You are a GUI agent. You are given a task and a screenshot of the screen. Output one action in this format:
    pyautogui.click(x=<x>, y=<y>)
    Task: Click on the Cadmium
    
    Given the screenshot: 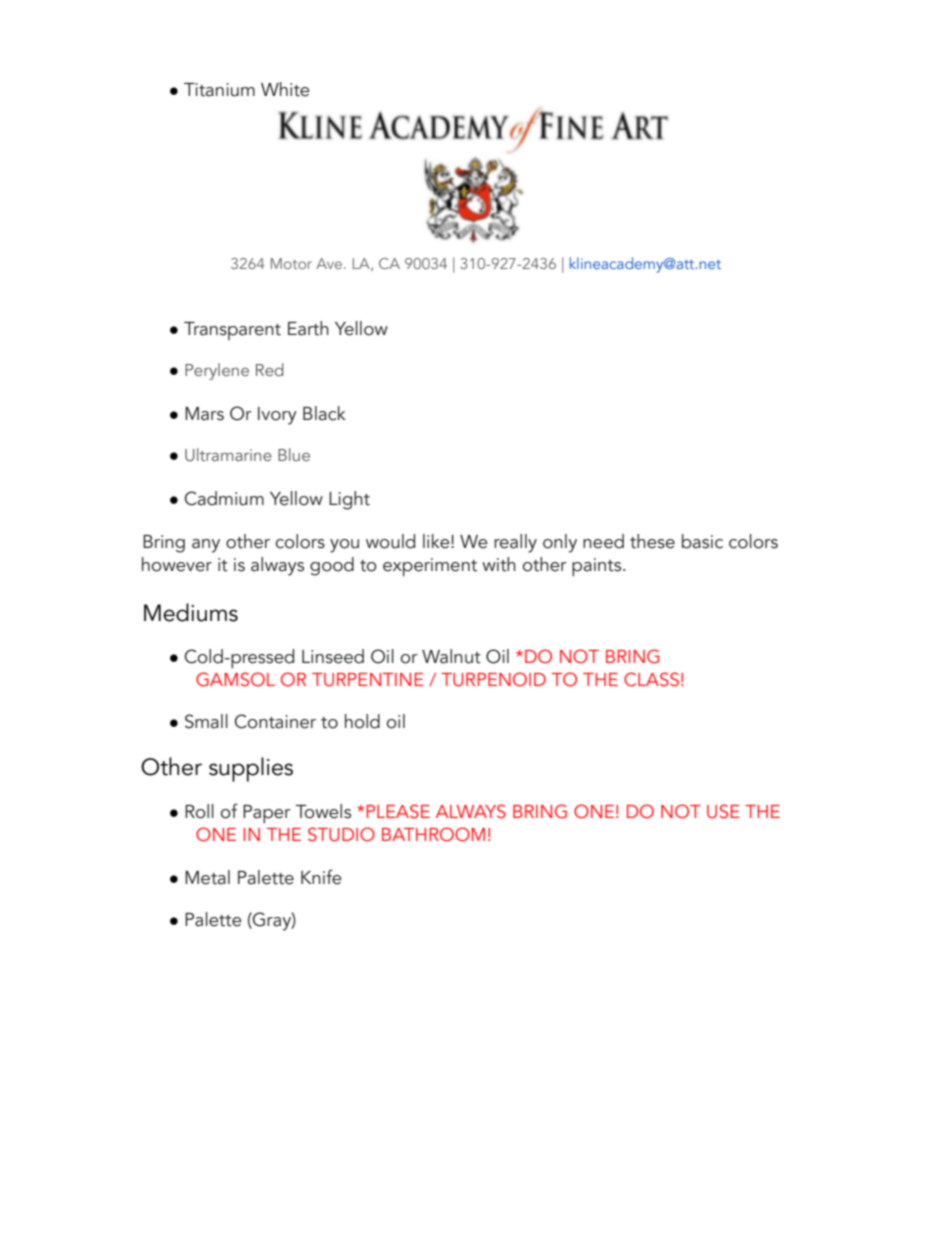 What is the action you would take?
    pyautogui.click(x=224, y=498)
